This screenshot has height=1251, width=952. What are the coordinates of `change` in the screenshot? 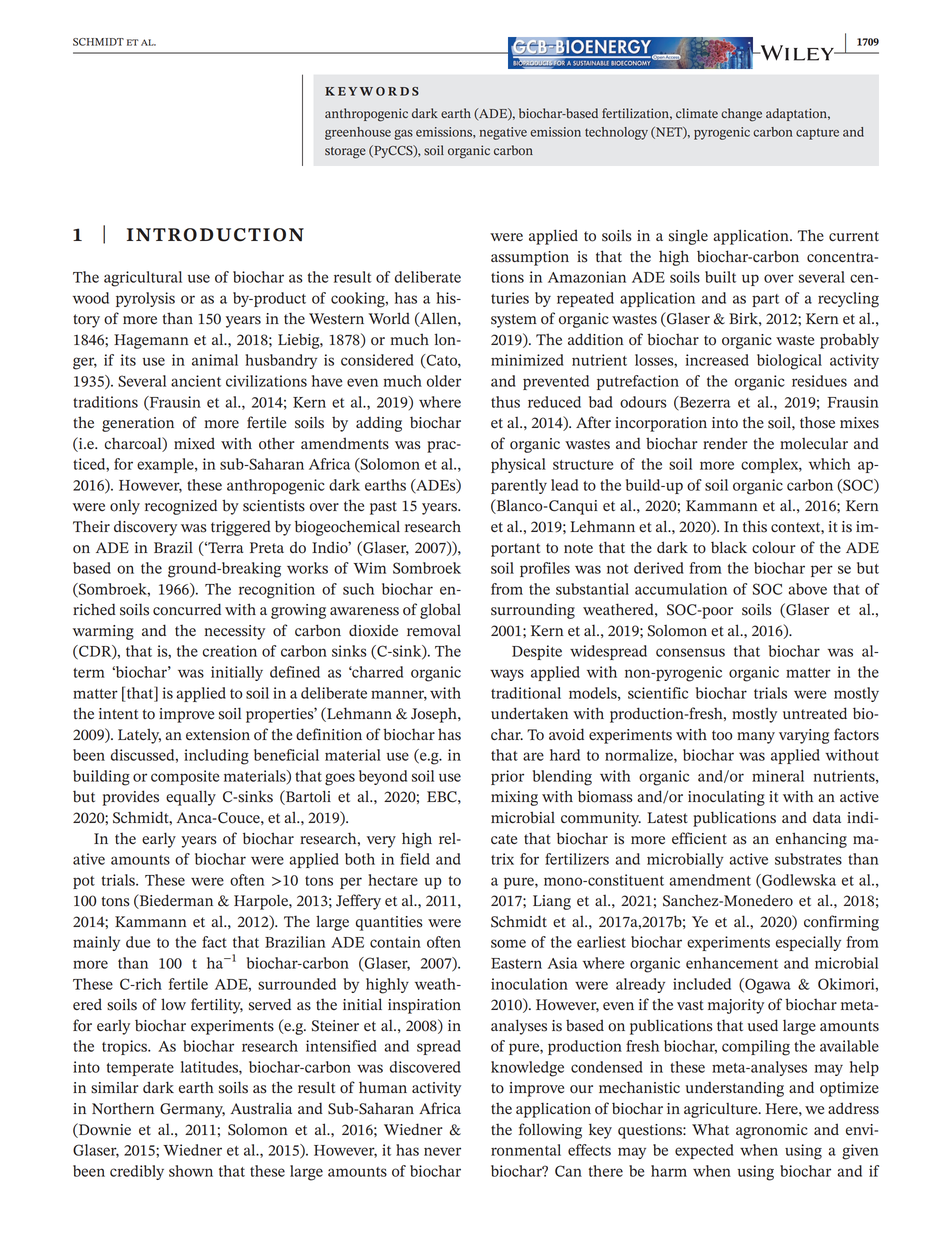 It's located at (741, 115).
